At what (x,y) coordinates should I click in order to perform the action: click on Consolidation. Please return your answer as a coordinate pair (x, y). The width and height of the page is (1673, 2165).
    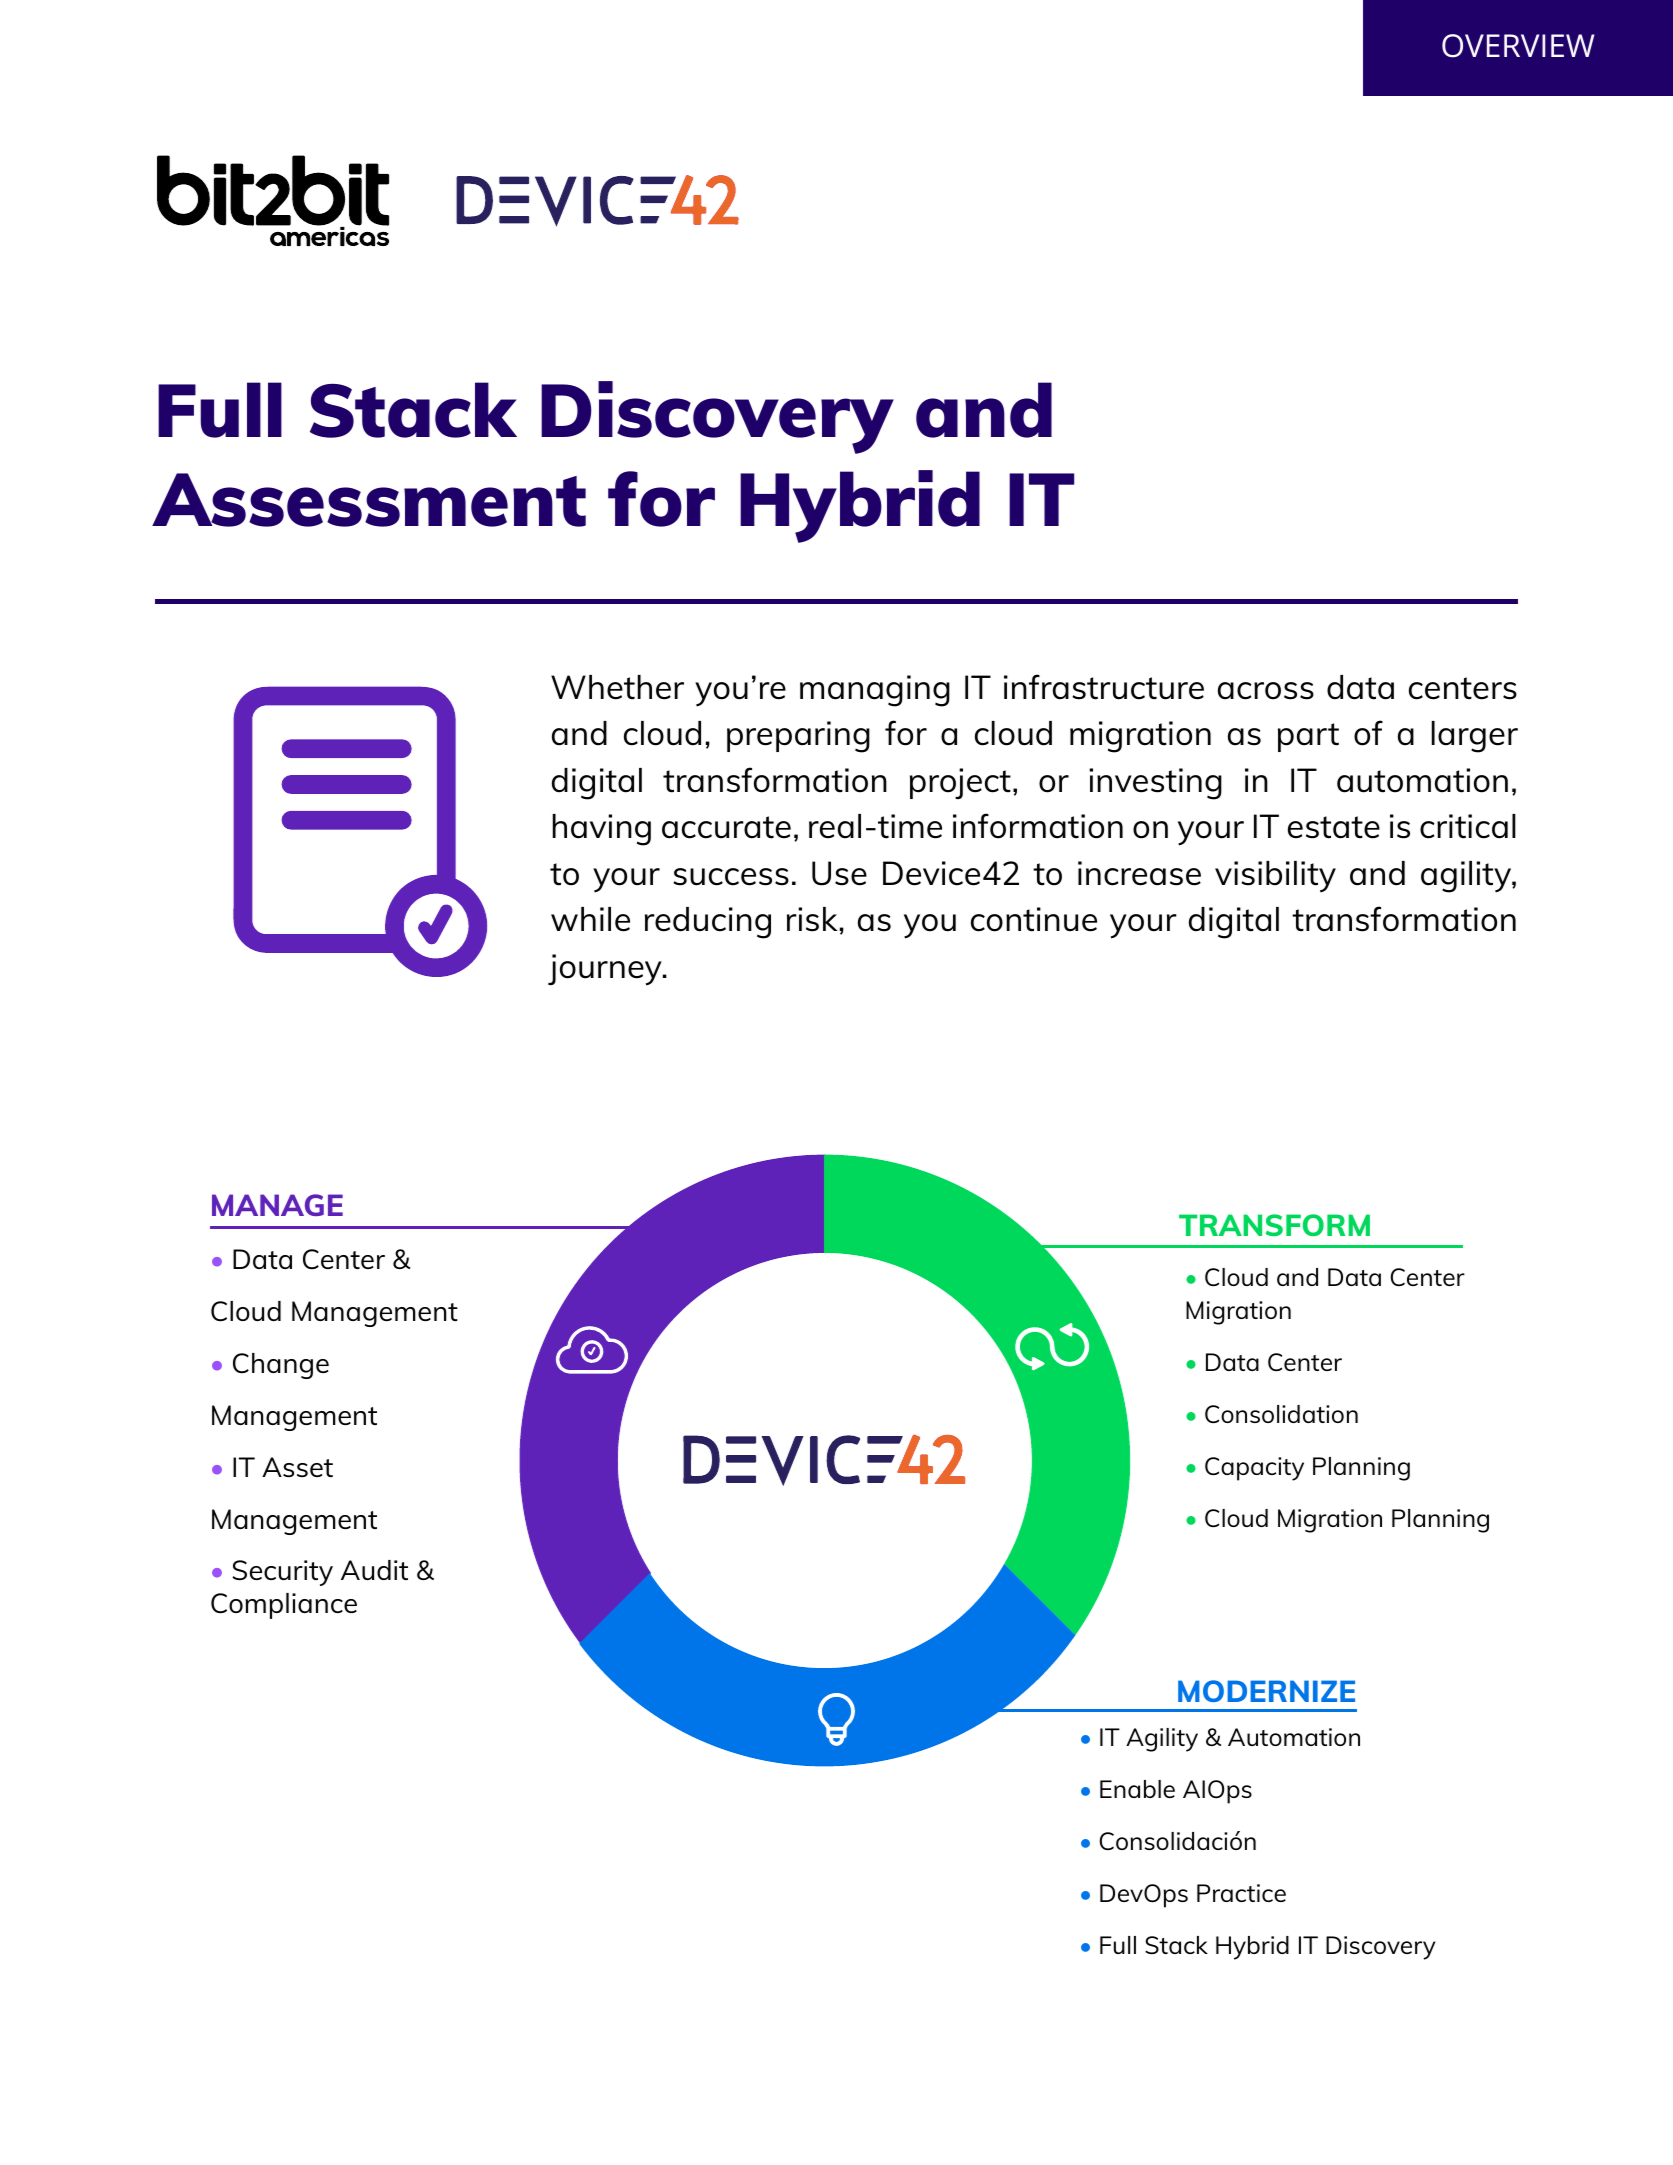
    Looking at the image, I should click on (1281, 1414).
